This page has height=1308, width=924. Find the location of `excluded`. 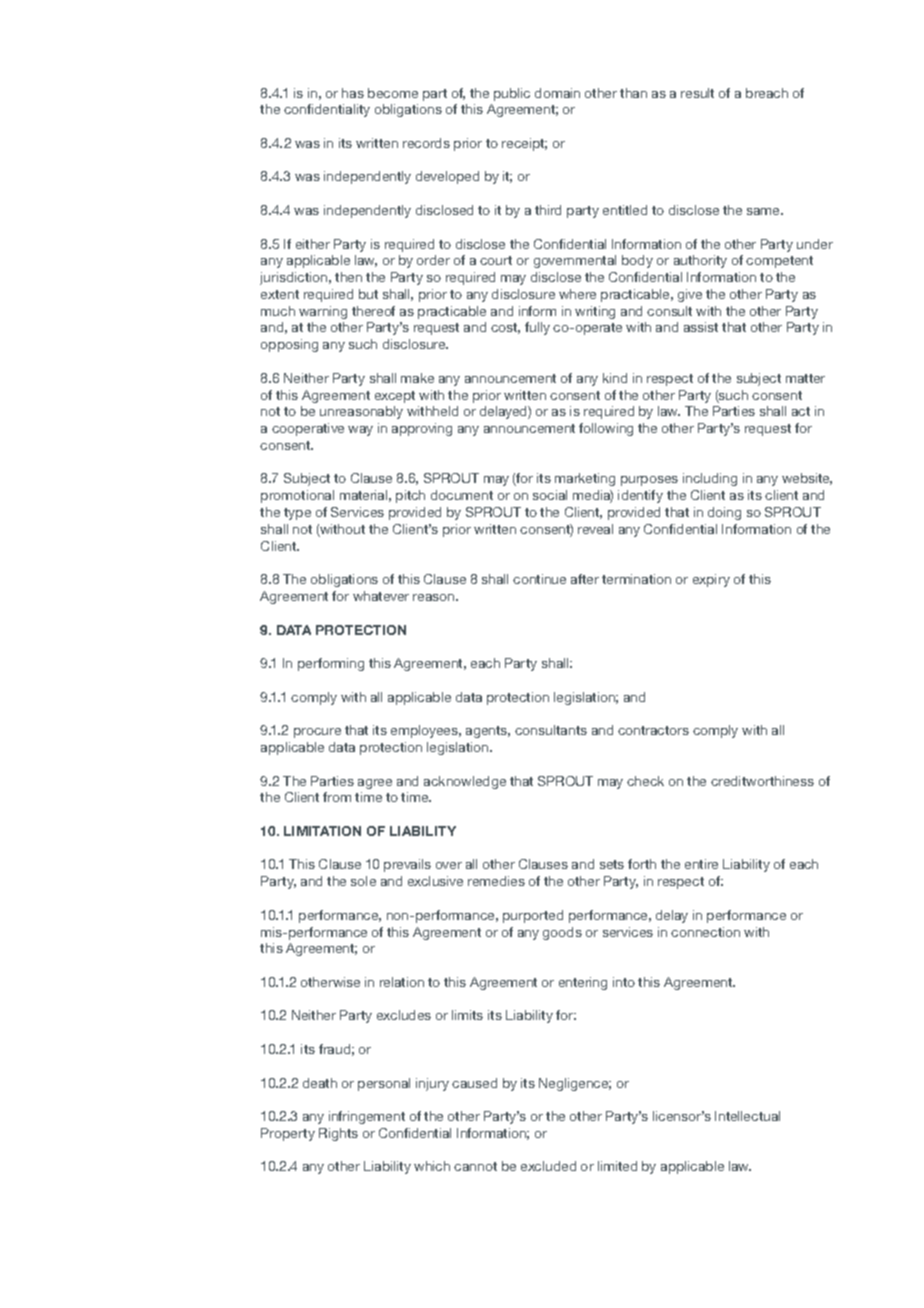

excluded is located at coordinates (548, 1166).
